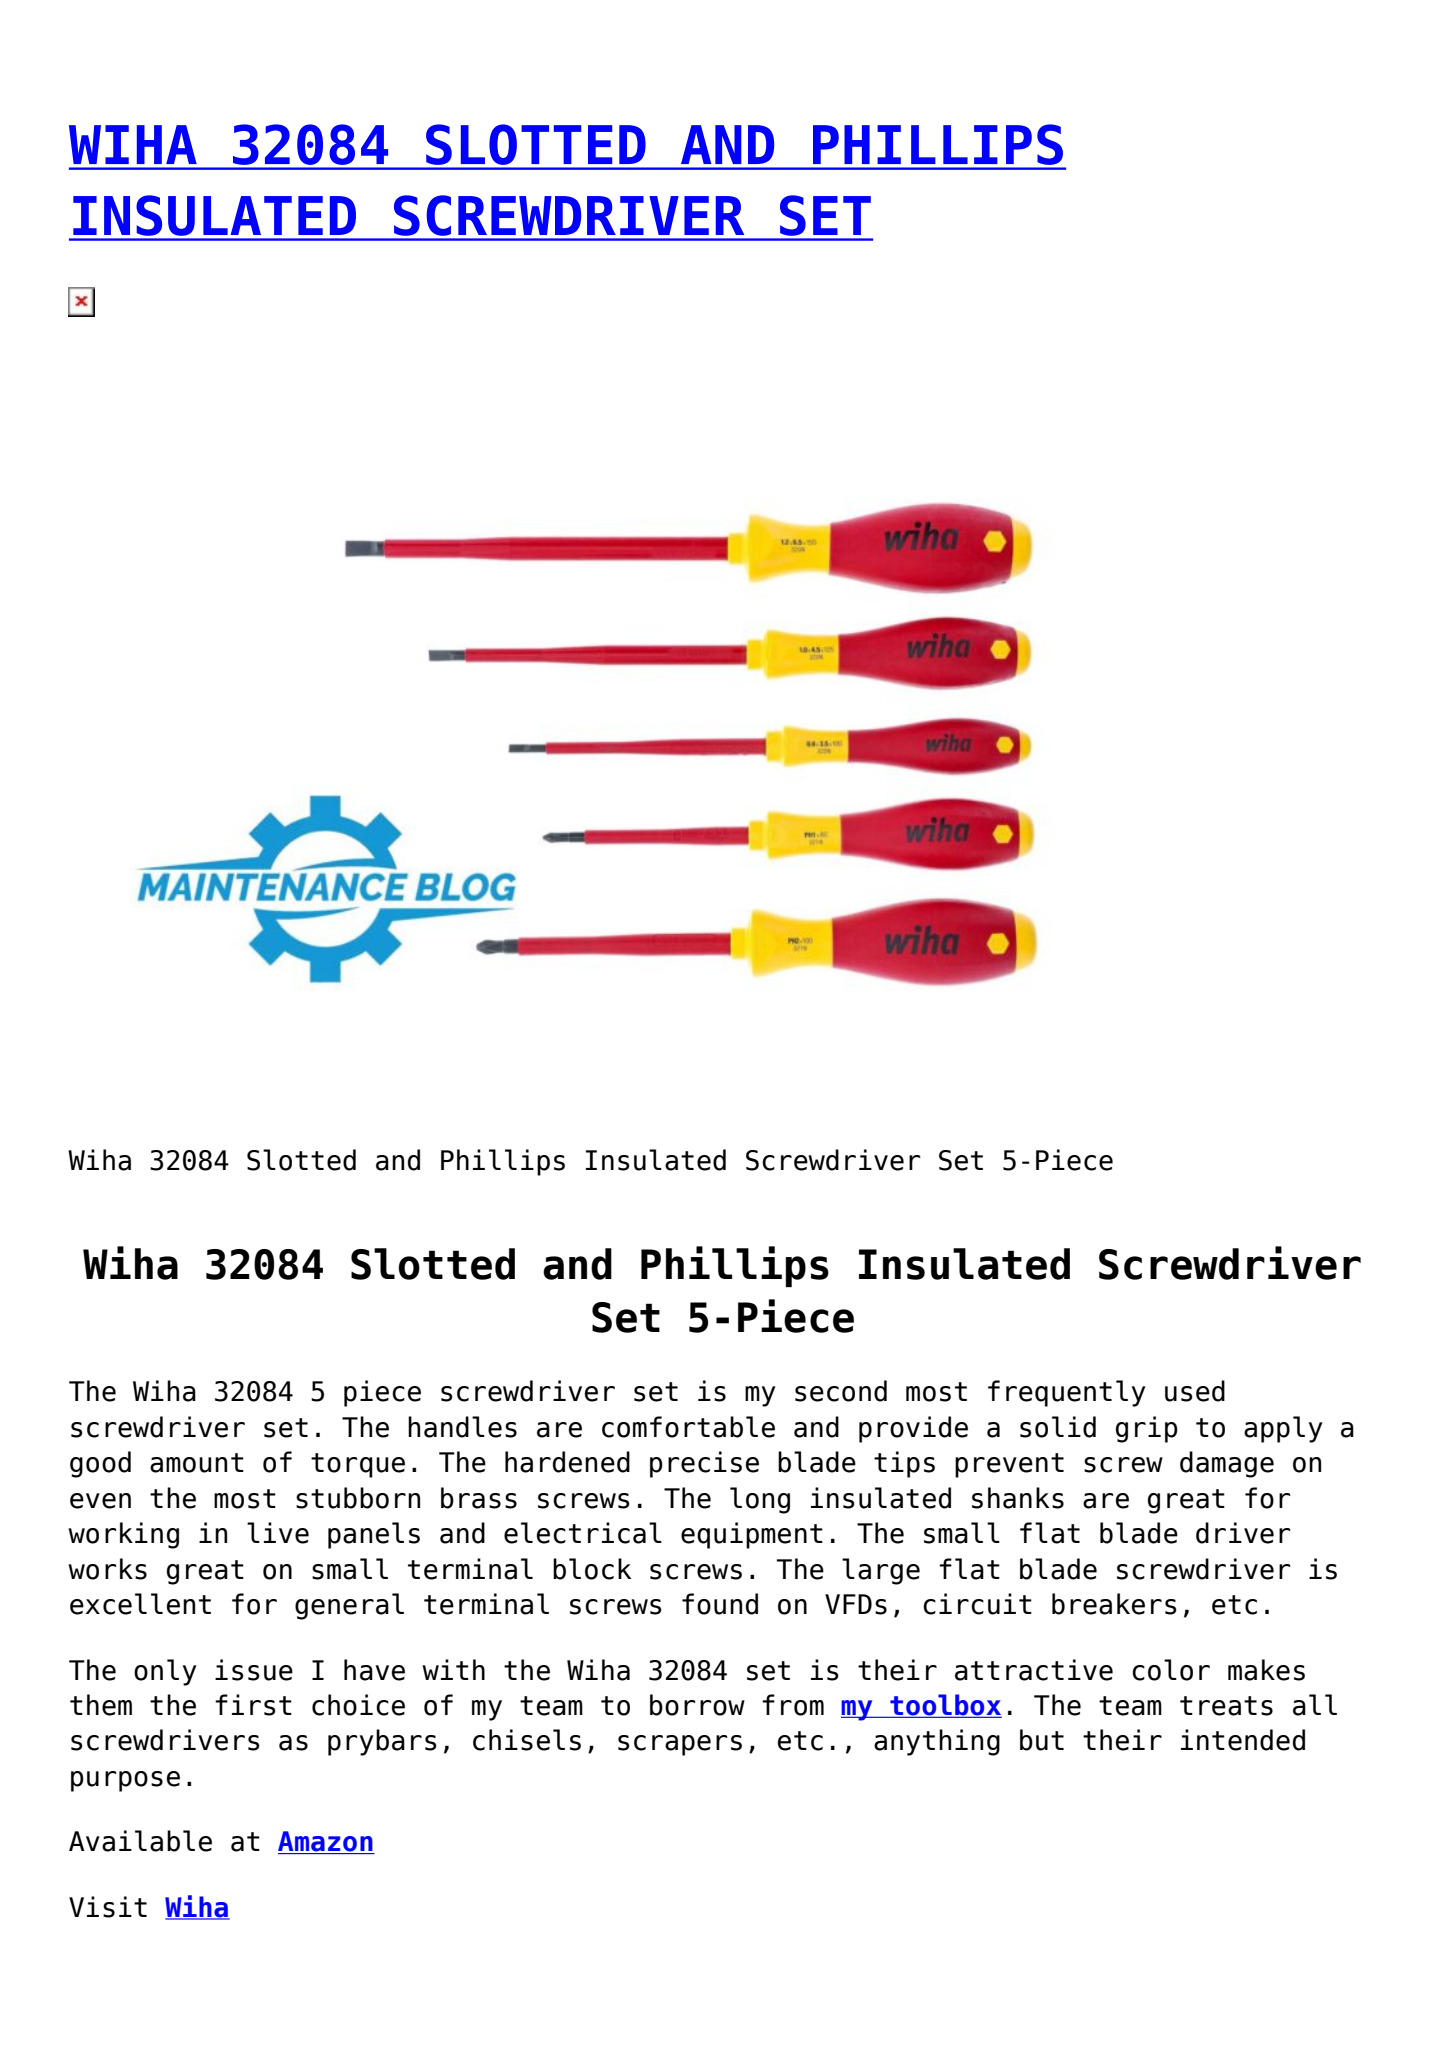 The width and height of the screenshot is (1446, 2045). I want to click on comfortable, so click(688, 1427).
